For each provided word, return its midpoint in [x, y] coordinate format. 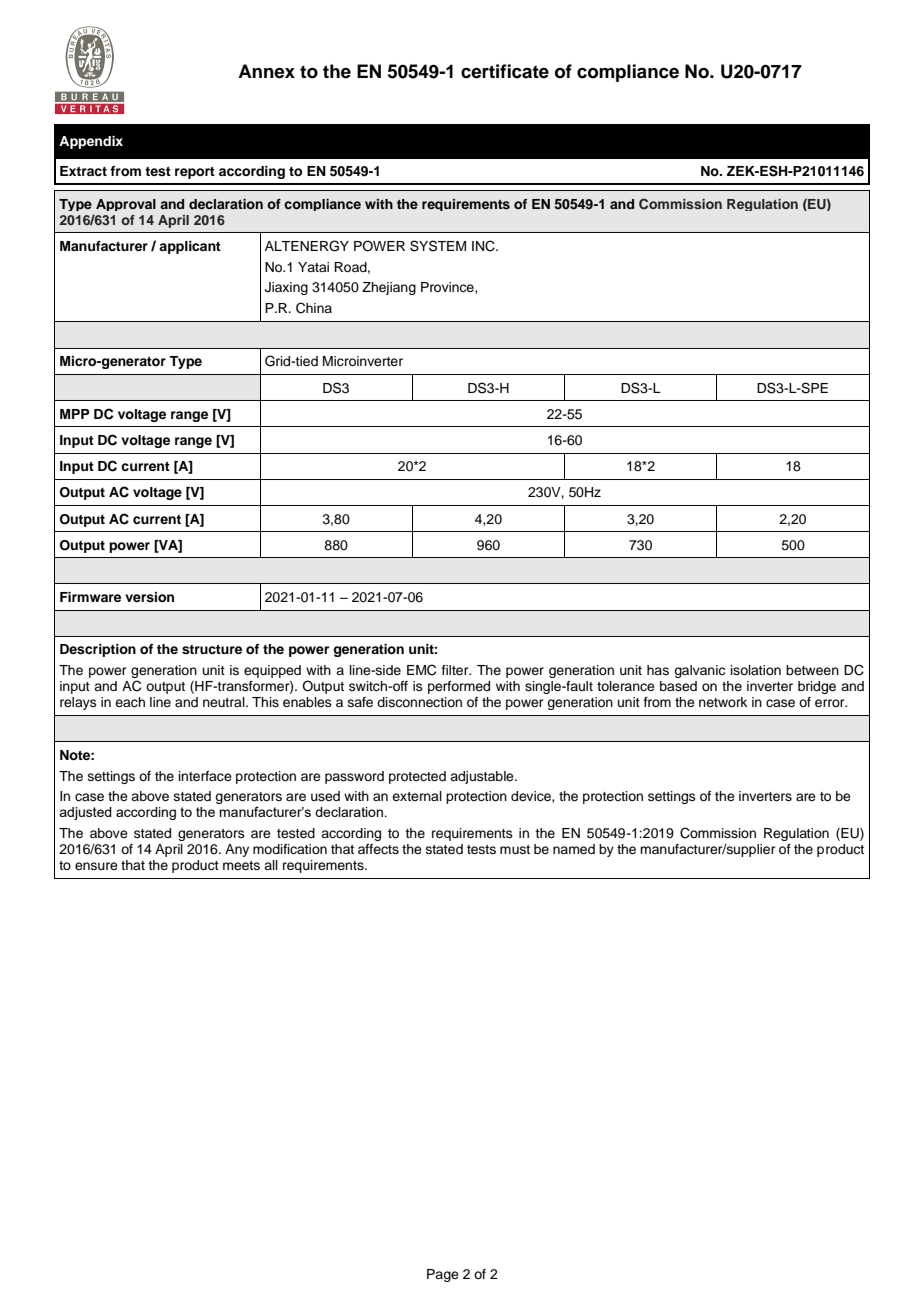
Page [443, 1275]
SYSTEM [438, 246]
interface [205, 776]
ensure [96, 866]
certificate [505, 71]
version [149, 597]
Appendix [91, 142]
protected [417, 777]
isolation [756, 670]
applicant [190, 247]
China [314, 308]
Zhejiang [389, 288]
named [574, 849]
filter [456, 670]
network [723, 702]
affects [378, 849]
